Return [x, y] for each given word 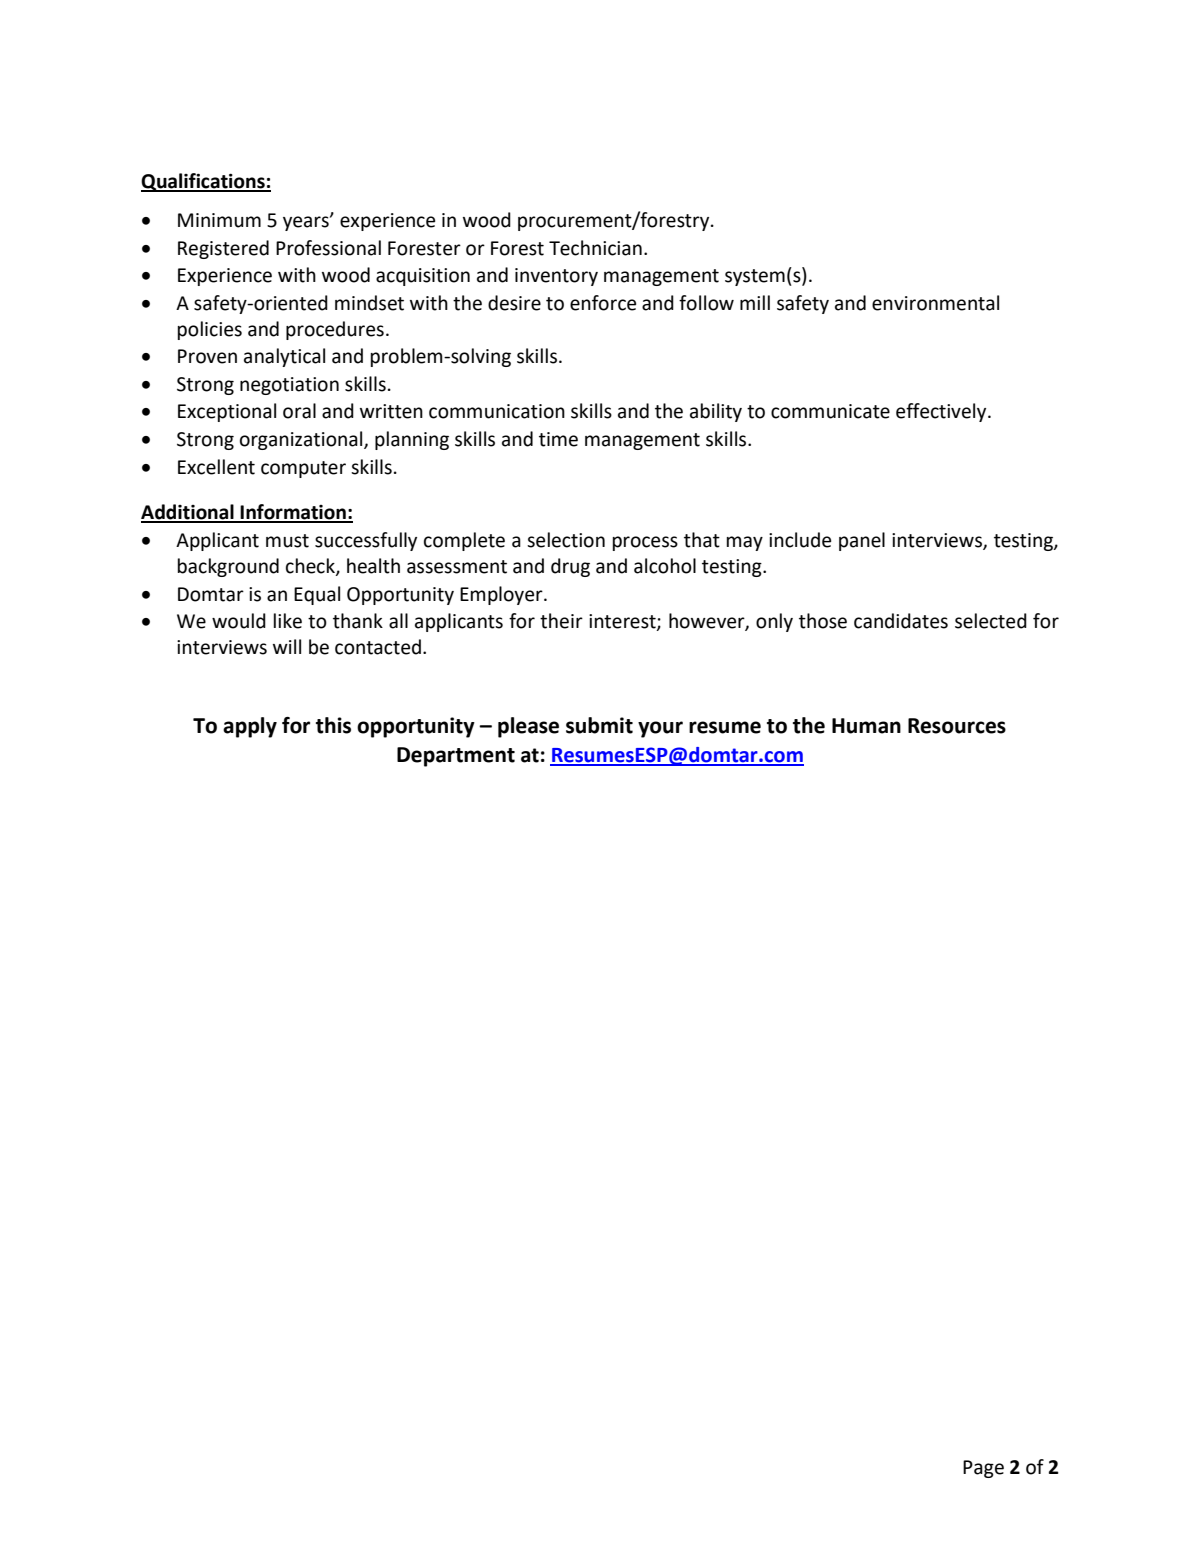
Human [866, 726]
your [660, 729]
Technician [595, 248]
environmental [935, 303]
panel [862, 541]
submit [599, 725]
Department [456, 757]
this [333, 725]
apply [250, 727]
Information [293, 513]
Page [983, 1469]
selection [566, 540]
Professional [328, 248]
